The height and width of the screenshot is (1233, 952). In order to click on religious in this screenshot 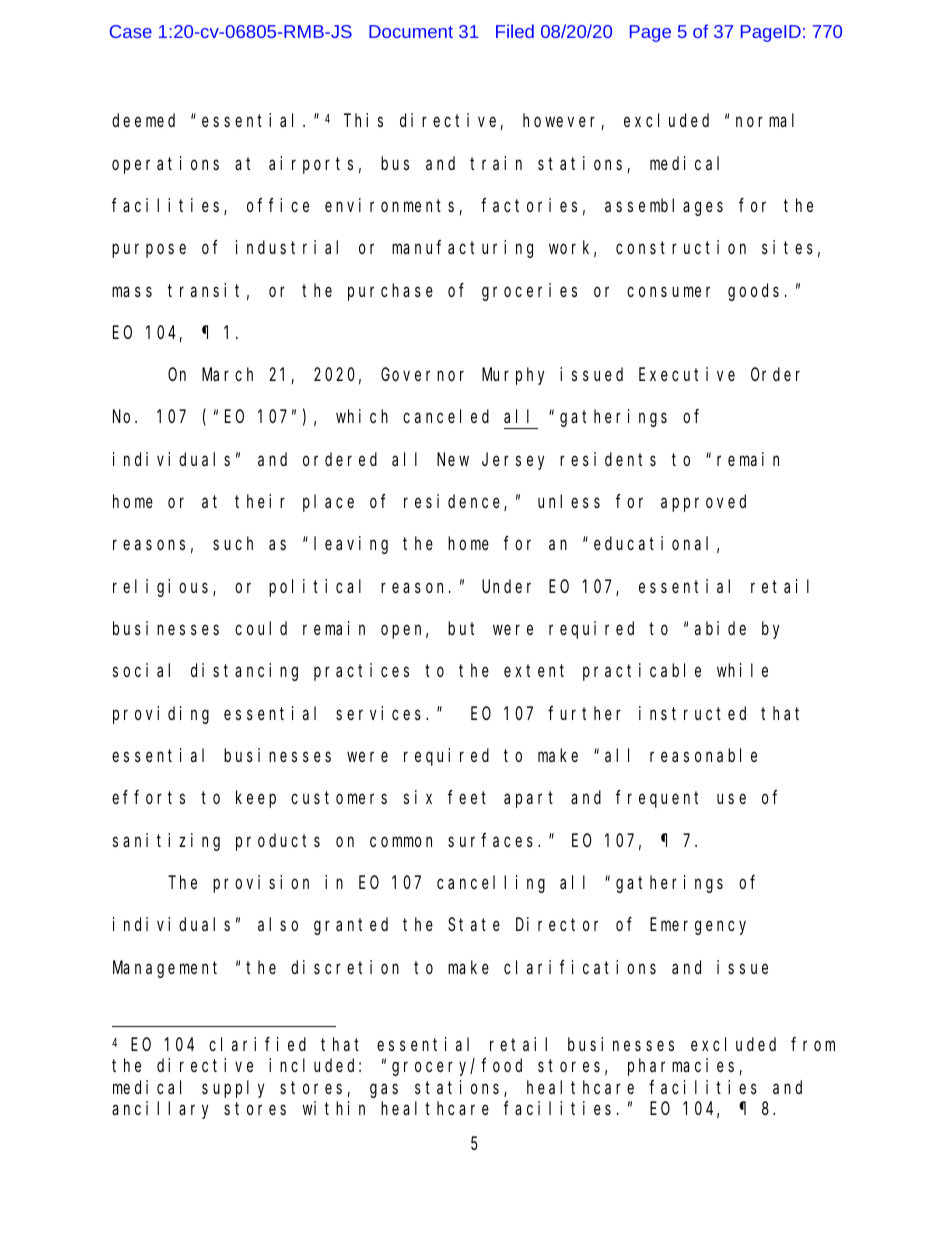, I will do `click(163, 588)`.
